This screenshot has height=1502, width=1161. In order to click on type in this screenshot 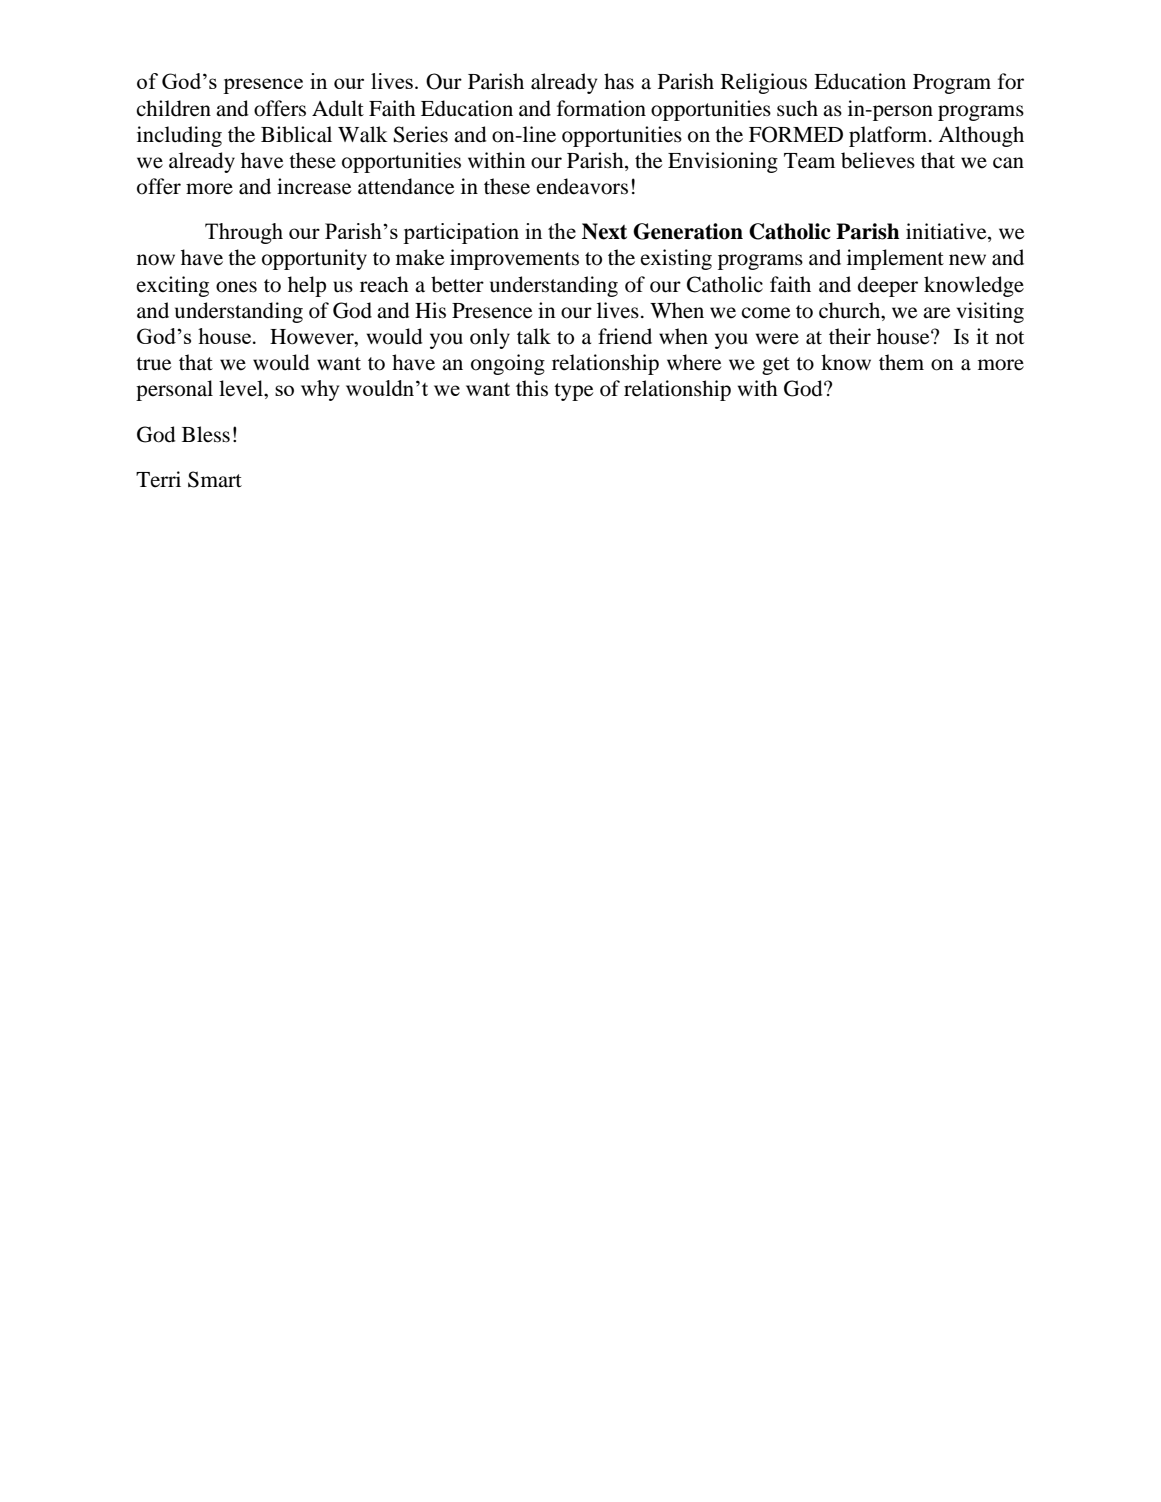, I will do `click(573, 392)`.
